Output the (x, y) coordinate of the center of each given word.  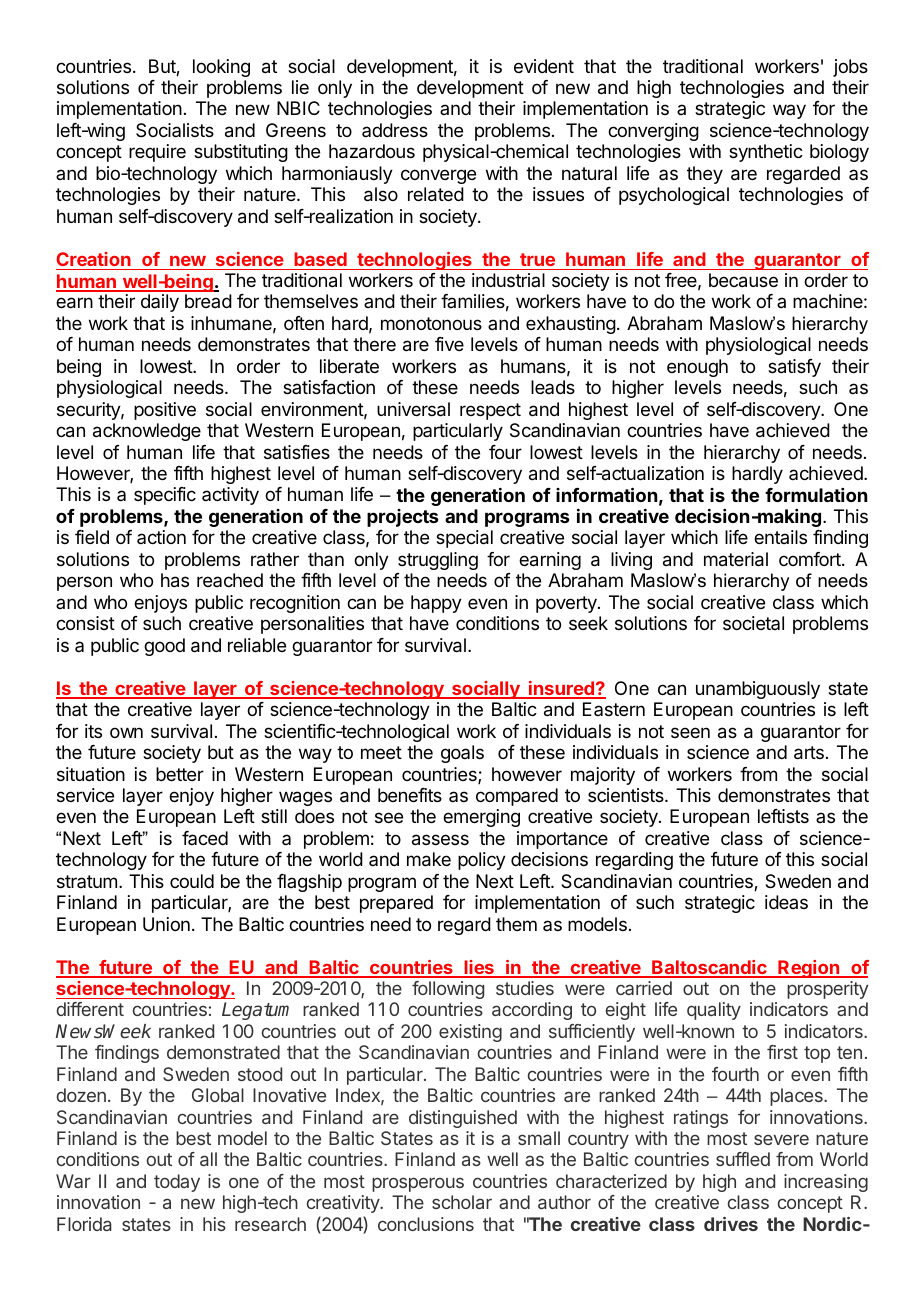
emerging (481, 818)
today (177, 1183)
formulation (816, 495)
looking (221, 68)
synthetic (766, 153)
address (395, 130)
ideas (786, 902)
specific (165, 496)
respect (490, 411)
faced (205, 838)
